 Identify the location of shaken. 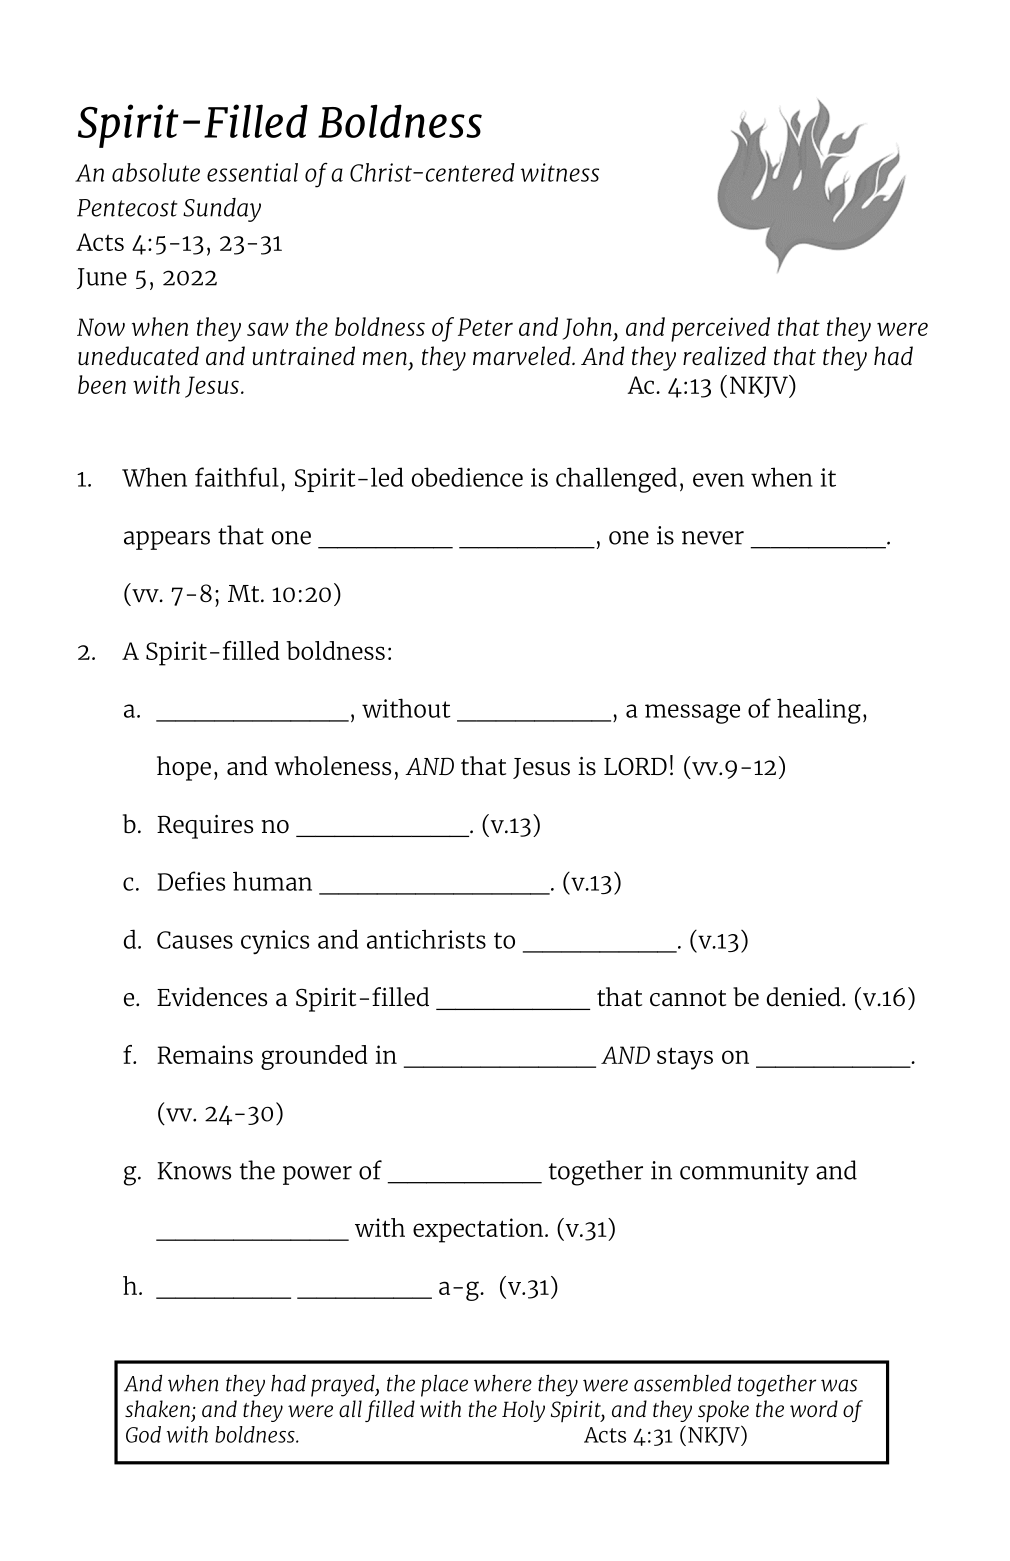
(157, 1408).
